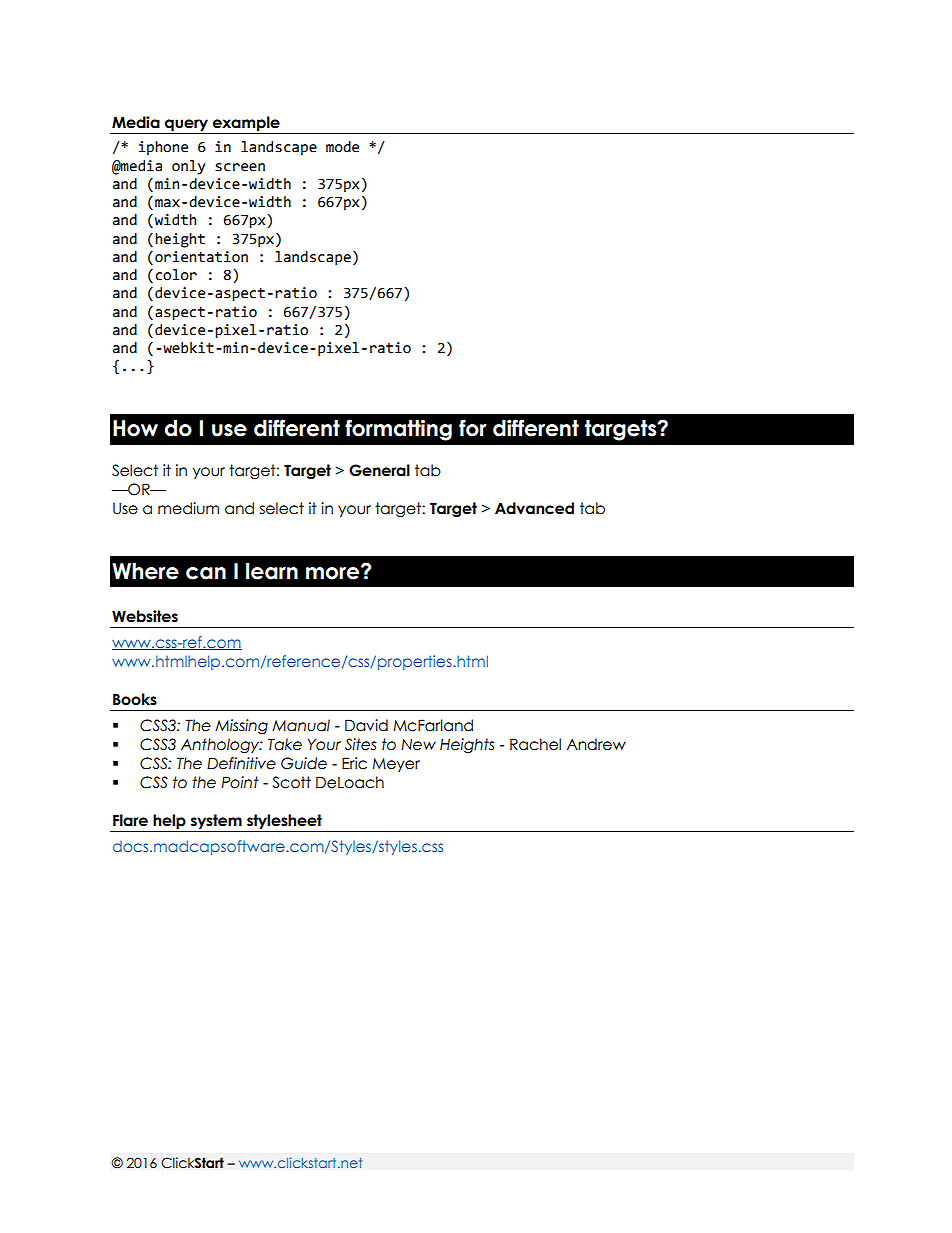 This image has height=1233, width=952. Describe the element at coordinates (535, 744) in the image. I see `Rachel` at that location.
